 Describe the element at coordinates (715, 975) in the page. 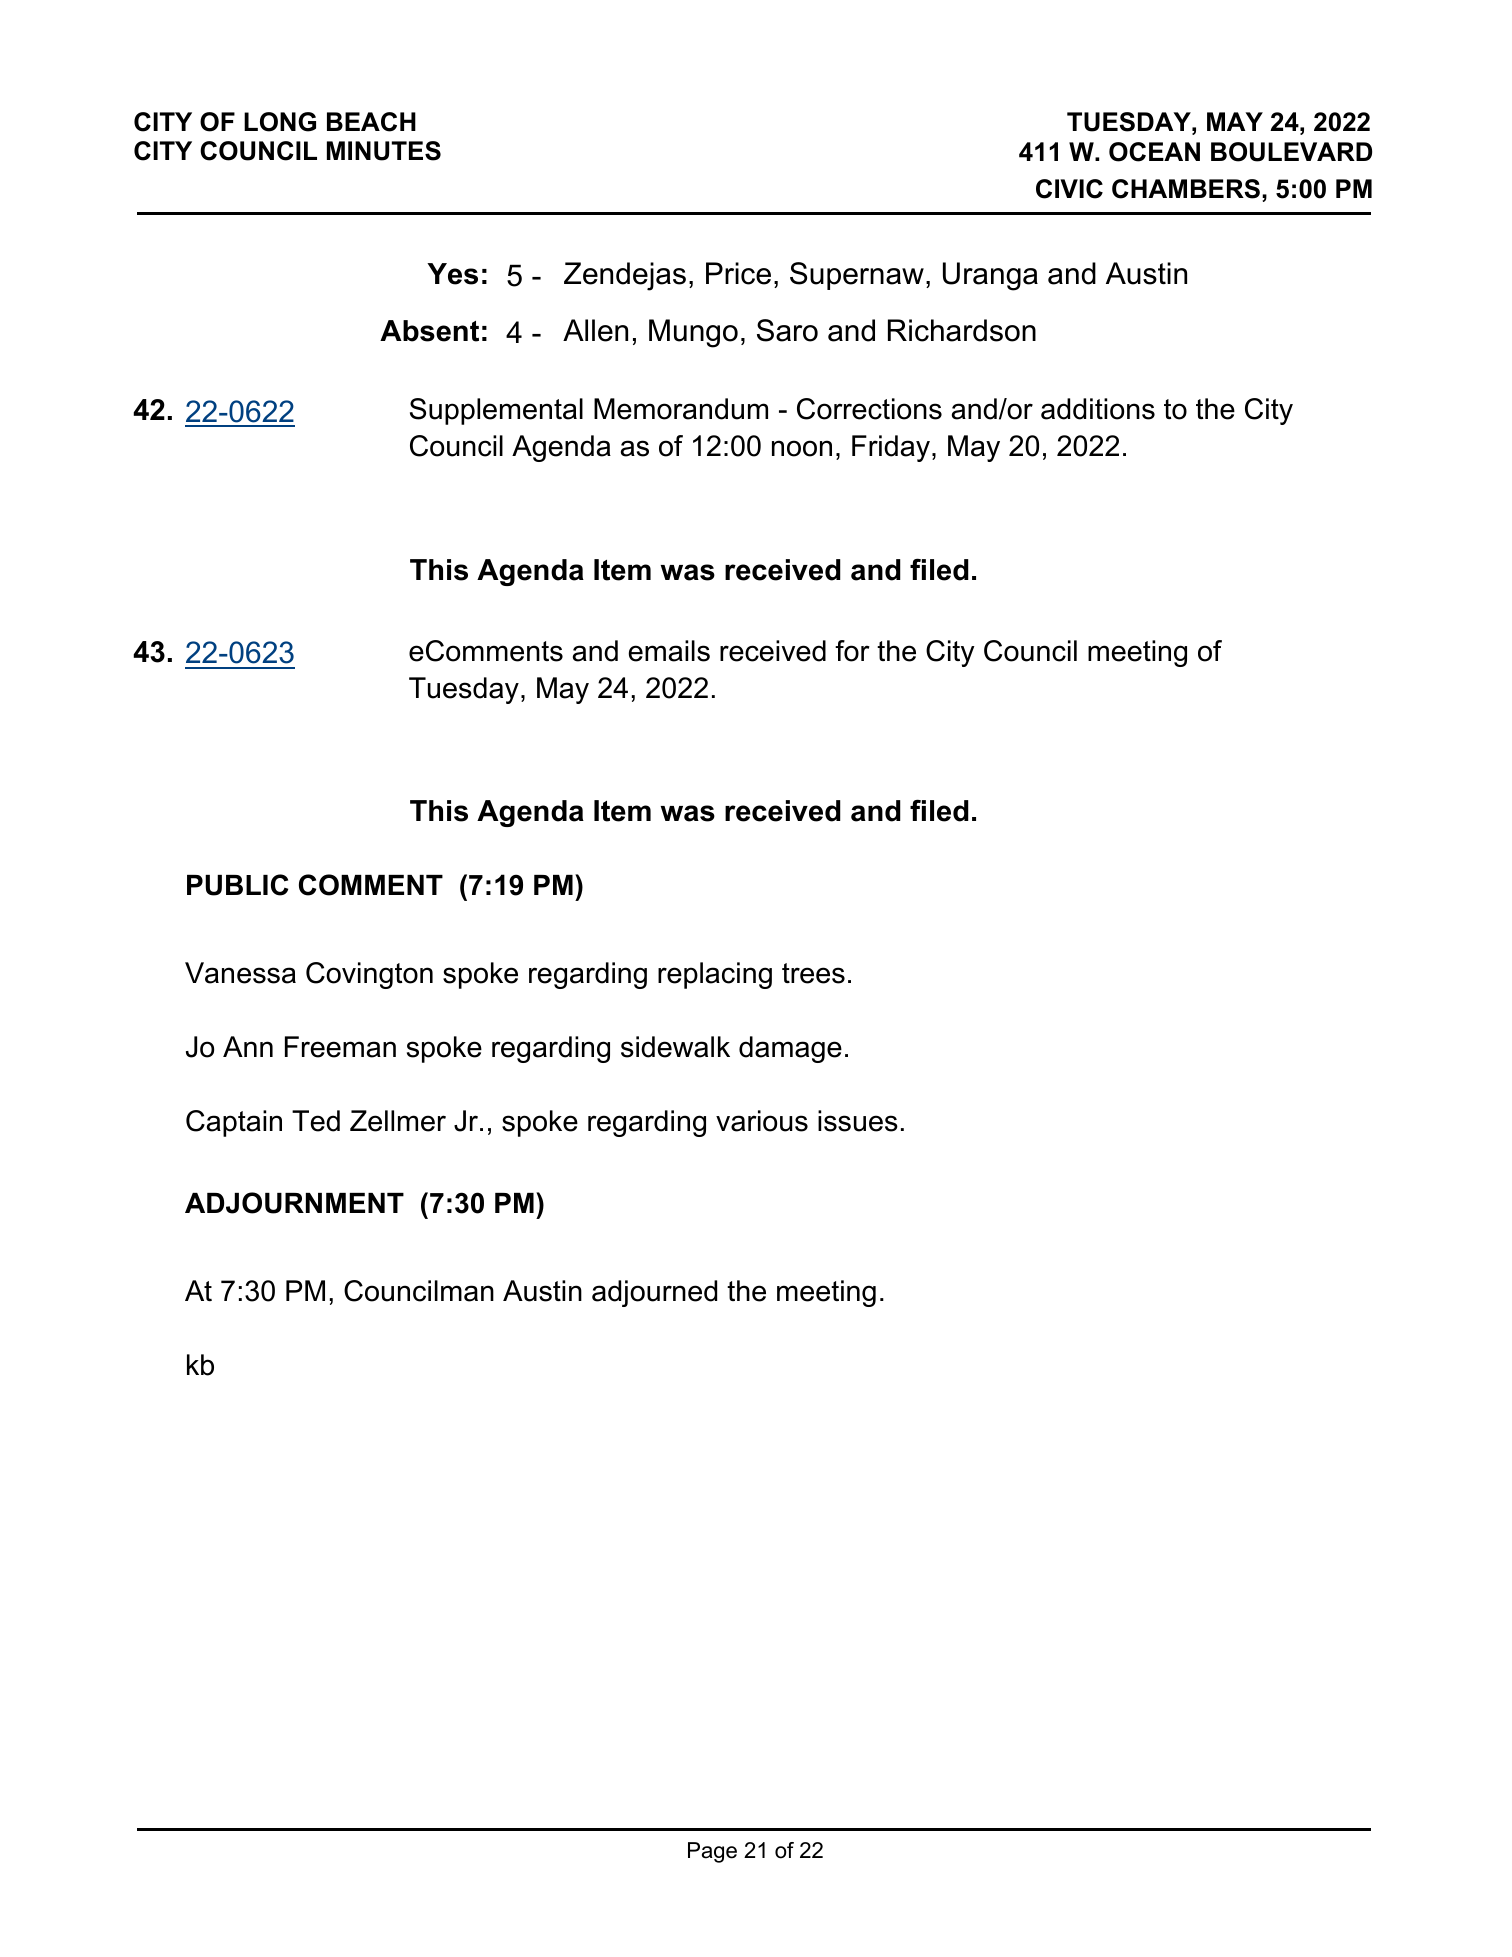

I see `replacing` at that location.
